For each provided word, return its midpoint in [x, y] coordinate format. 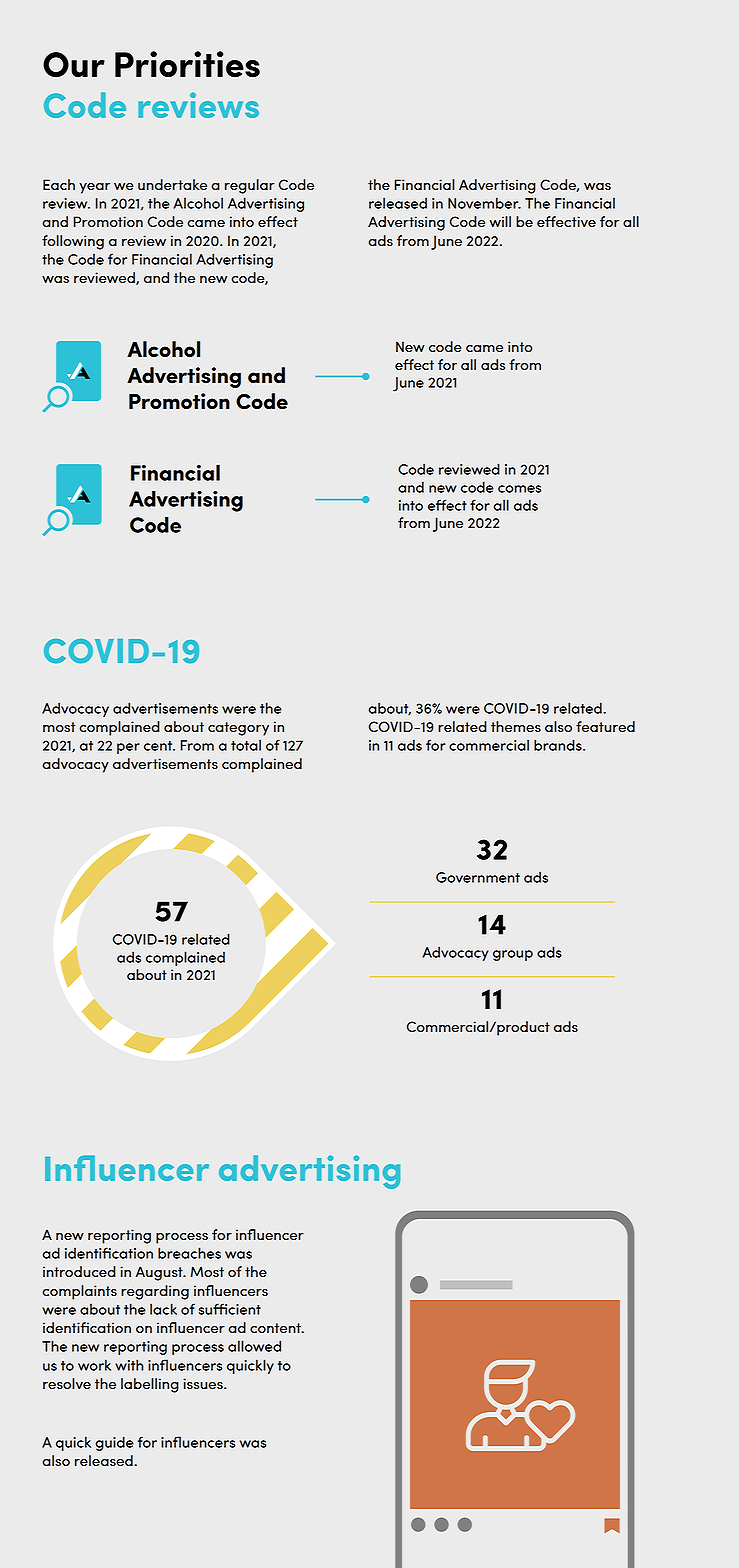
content [276, 1328]
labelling [150, 1385]
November [484, 203]
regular [250, 186]
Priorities [187, 64]
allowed [254, 1346]
